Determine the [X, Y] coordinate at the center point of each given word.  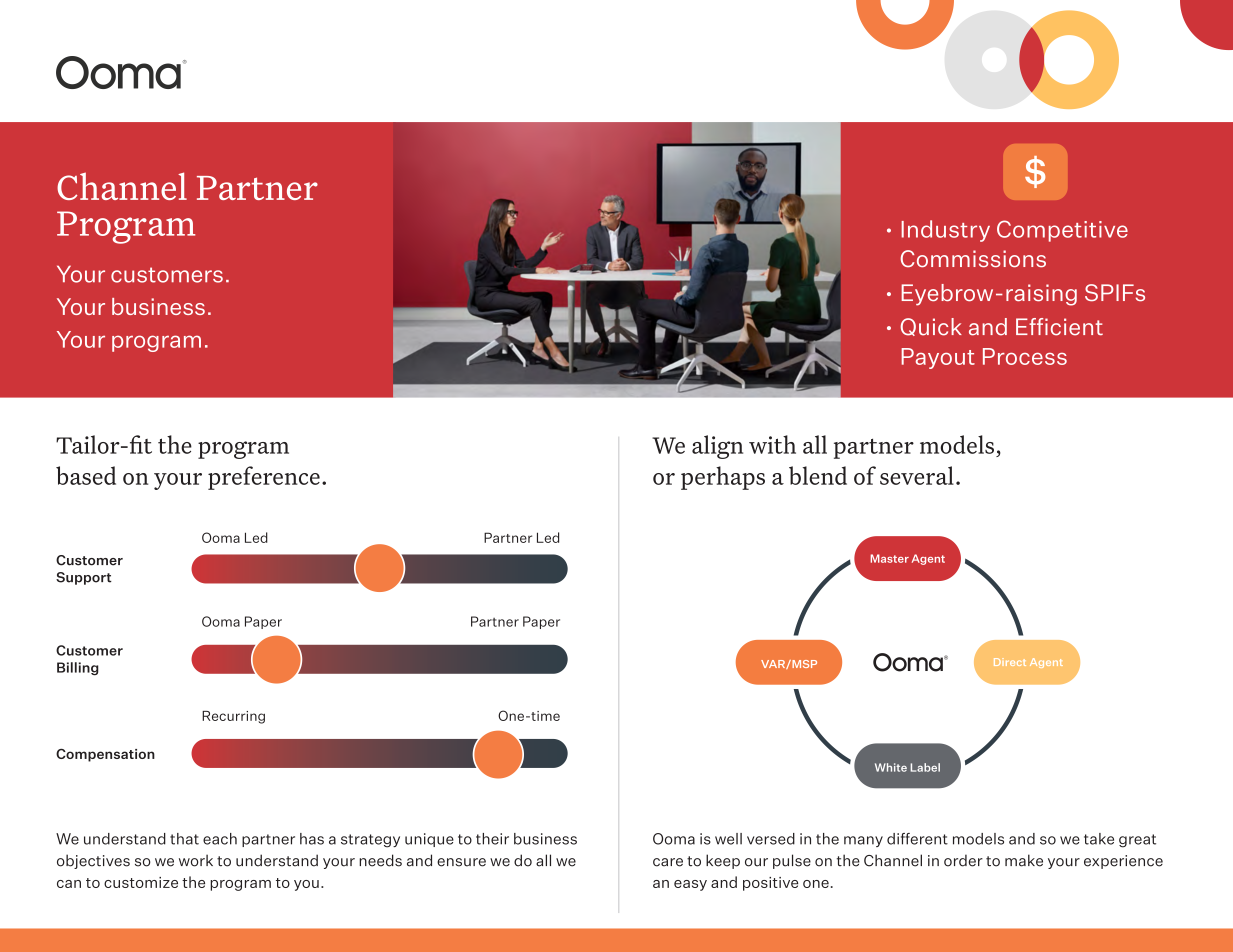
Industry [945, 231]
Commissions [973, 259]
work [196, 860]
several [917, 475]
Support [84, 578]
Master [890, 558]
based [86, 475]
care [668, 862]
